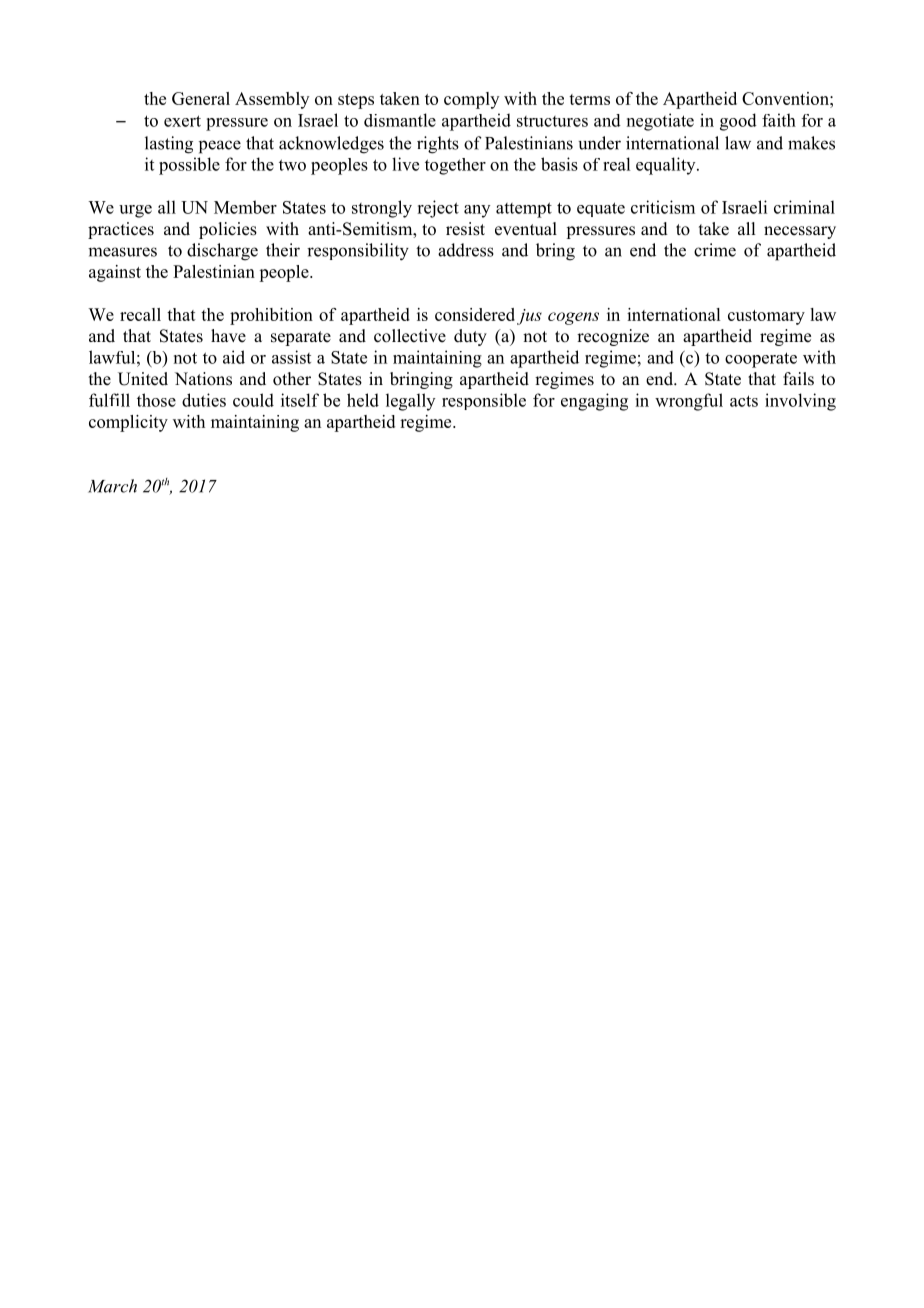 This screenshot has width=924, height=1308. What do you see at coordinates (738, 122) in the screenshot?
I see `good` at bounding box center [738, 122].
